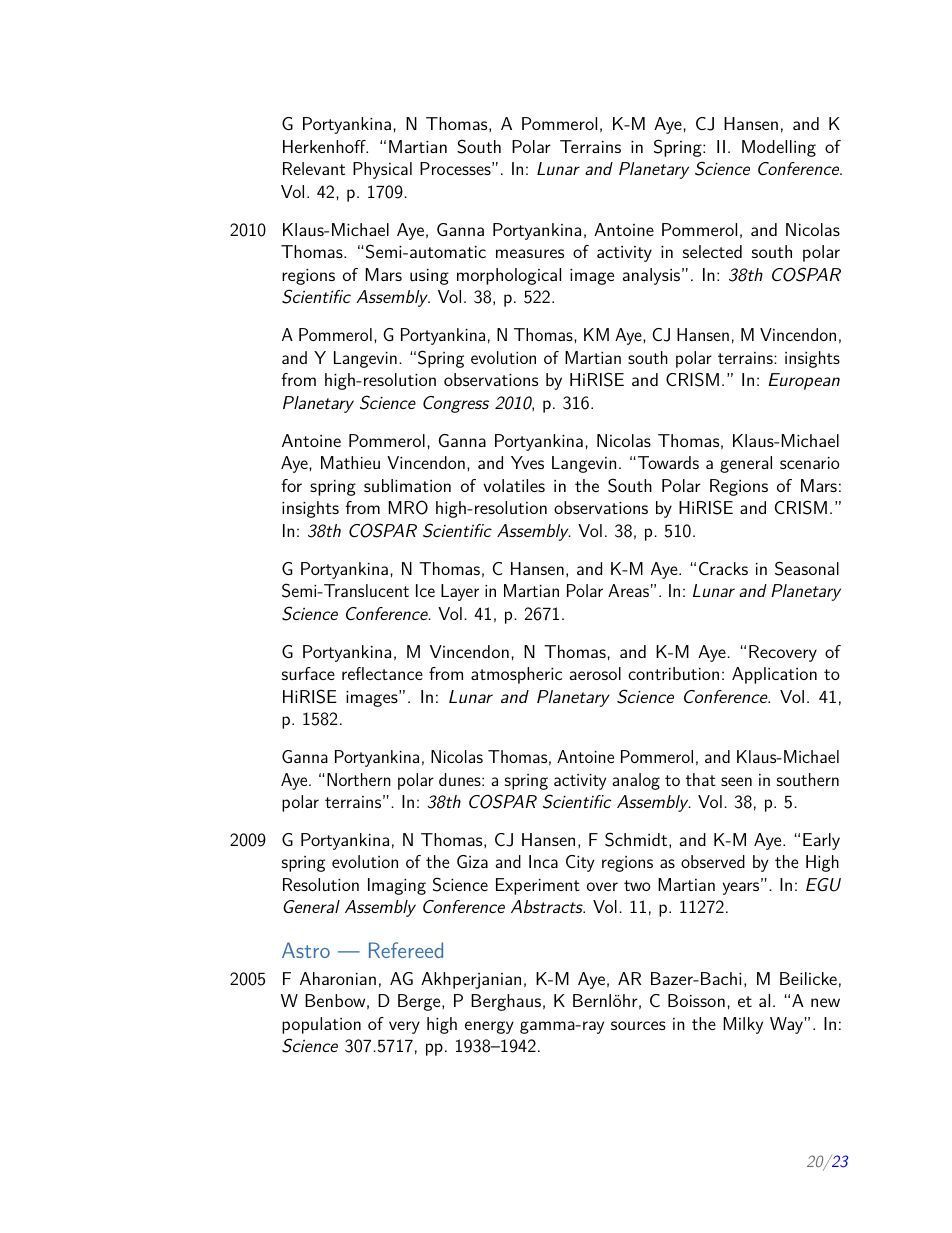 The image size is (952, 1233). I want to click on Areas, so click(628, 590).
